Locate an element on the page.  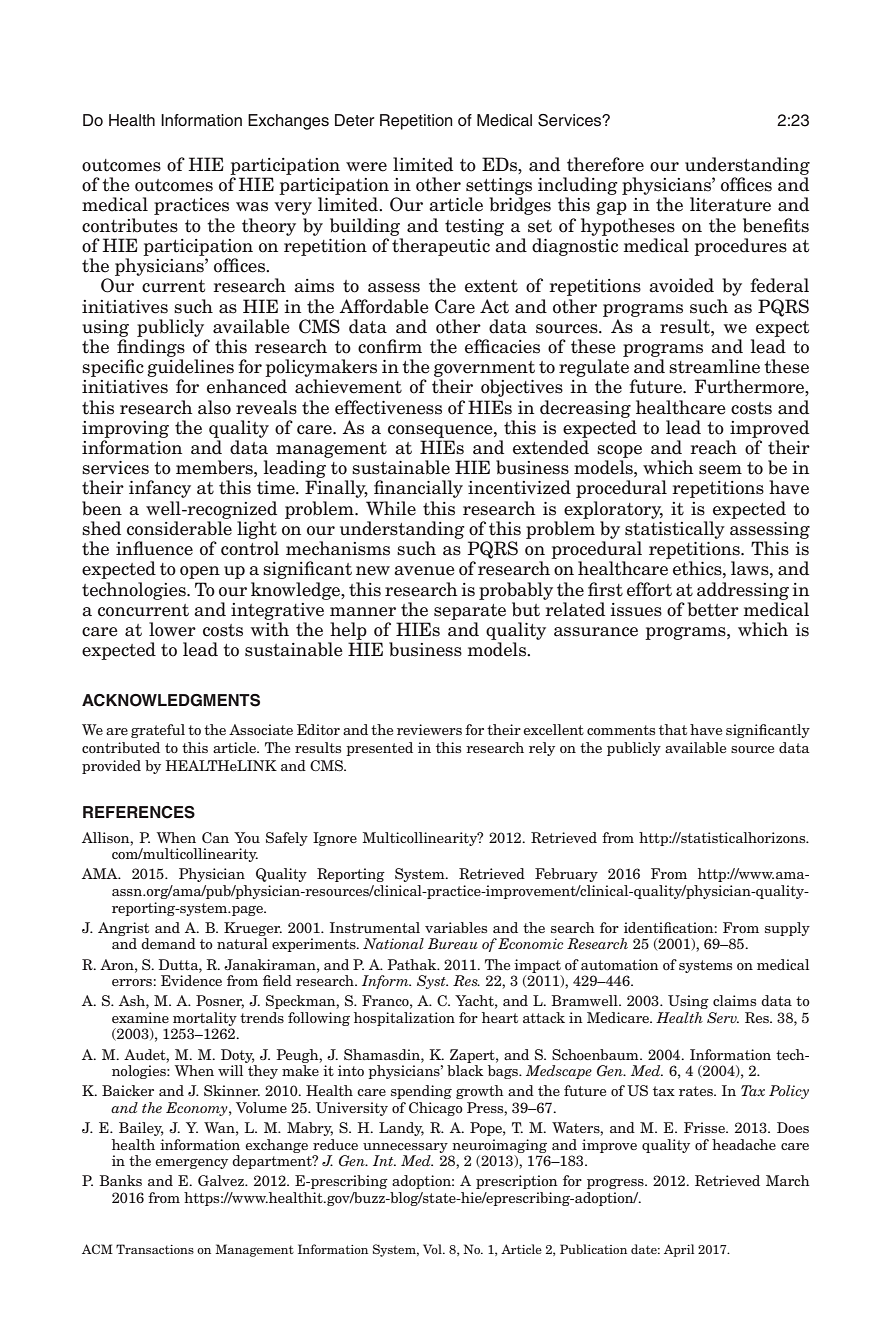
supply is located at coordinates (787, 929).
